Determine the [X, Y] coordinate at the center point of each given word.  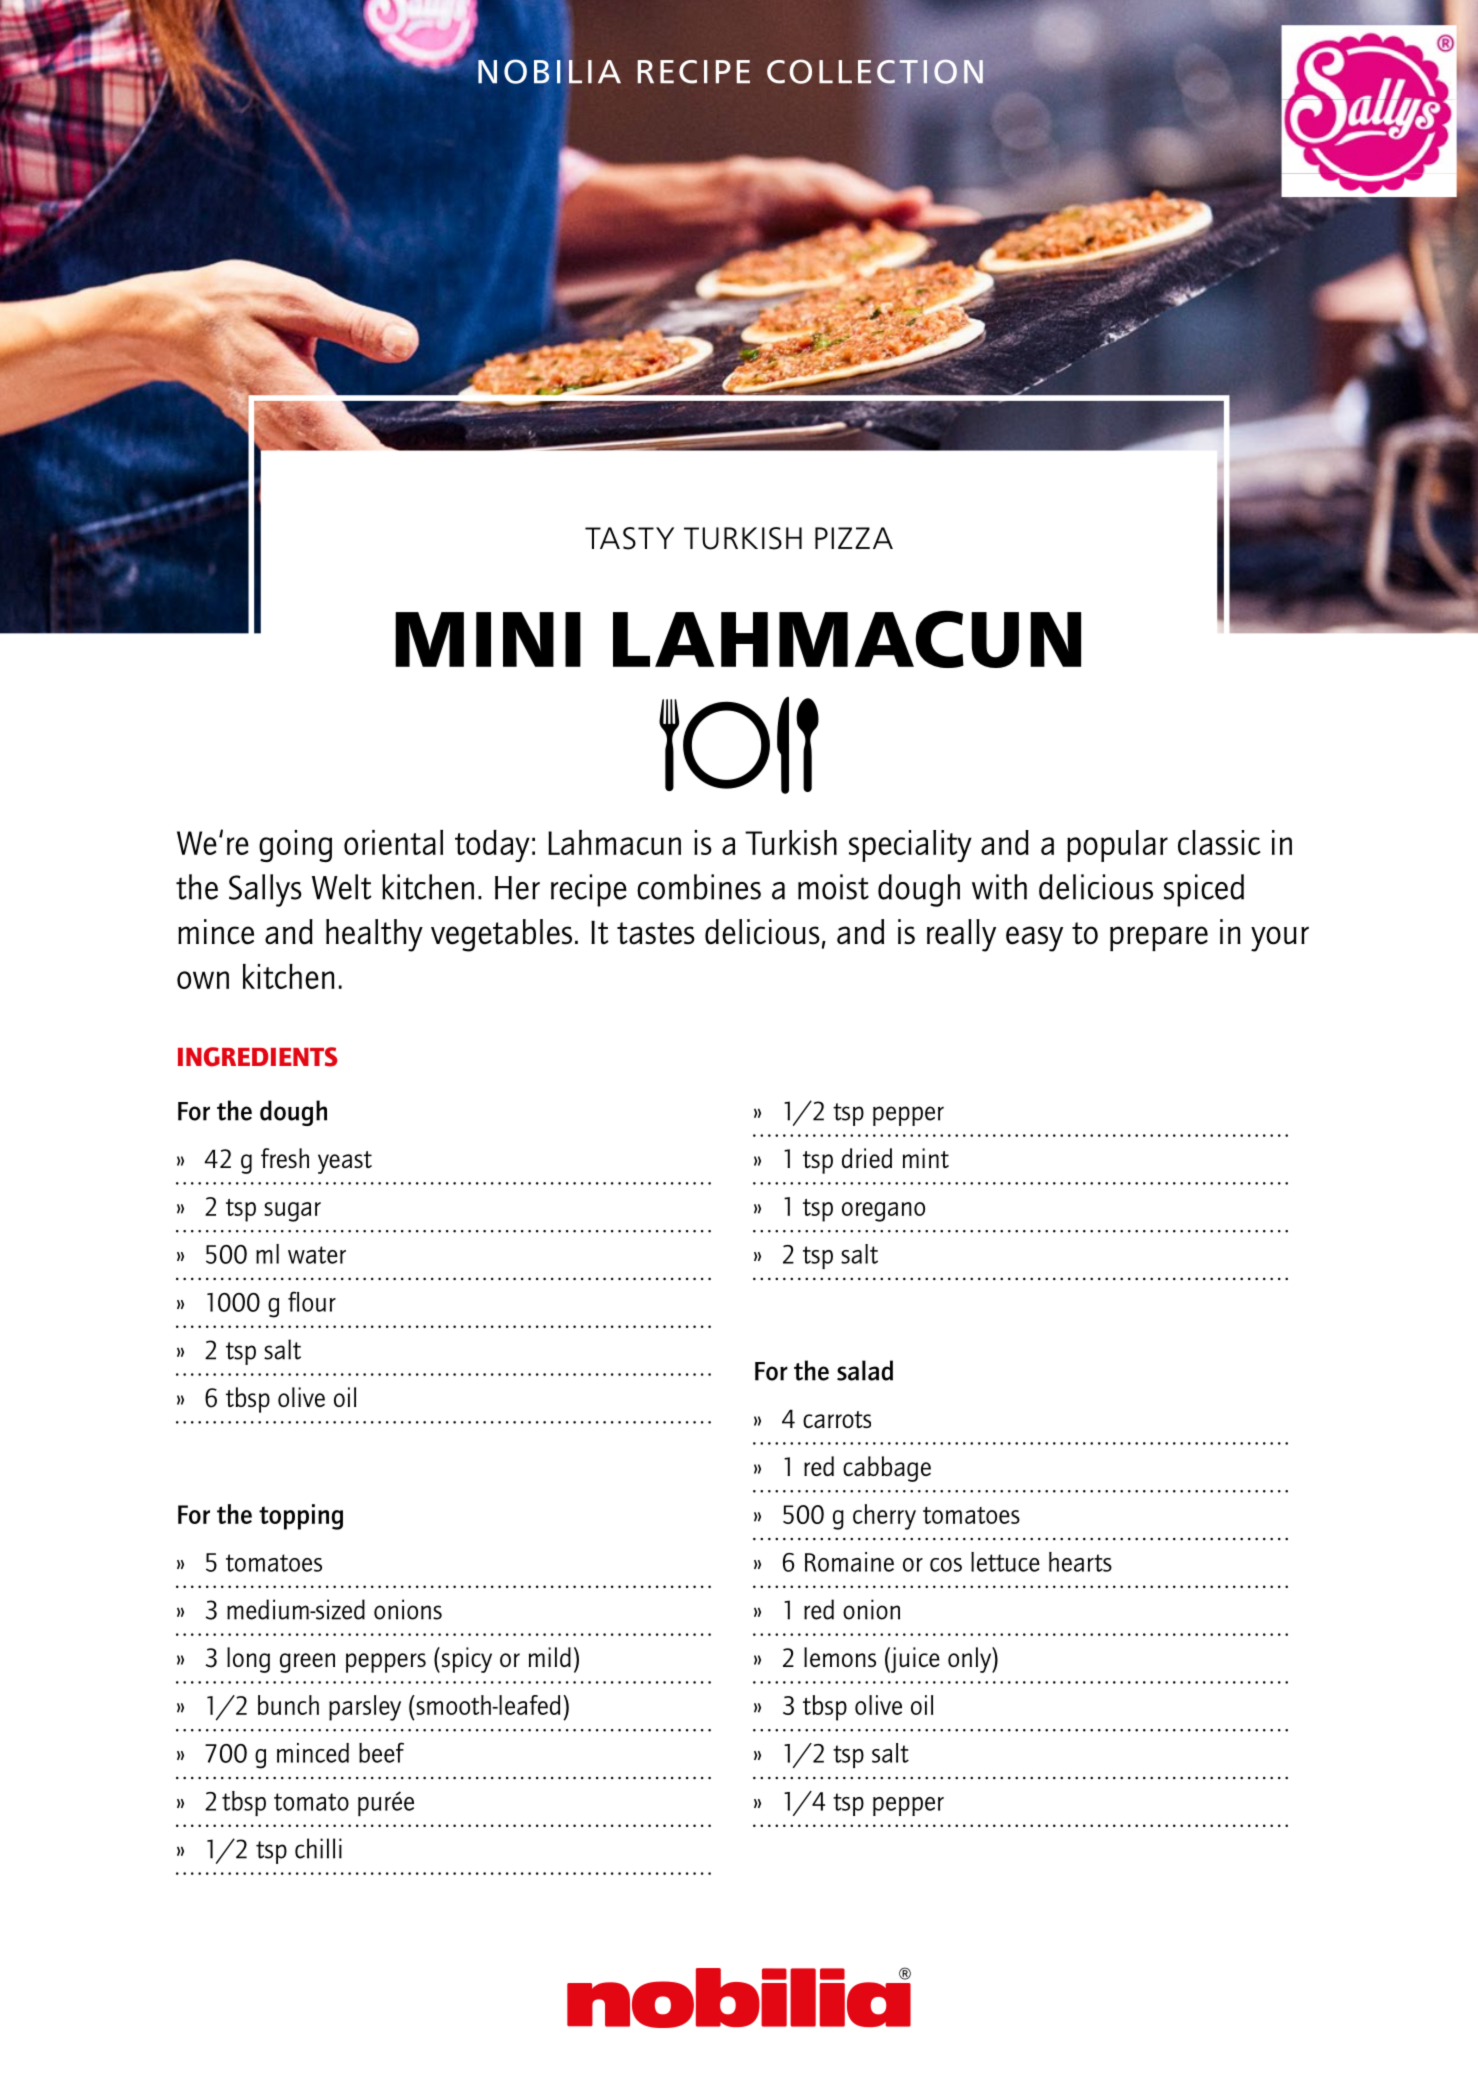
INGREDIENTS [258, 1057]
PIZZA [854, 538]
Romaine [849, 1562]
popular [1117, 846]
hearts [1080, 1562]
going [295, 846]
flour [312, 1301]
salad [865, 1370]
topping [301, 1517]
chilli [318, 1848]
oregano [883, 1212]
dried [867, 1158]
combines [699, 887]
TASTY [629, 538]
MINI [488, 639]
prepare [1159, 938]
